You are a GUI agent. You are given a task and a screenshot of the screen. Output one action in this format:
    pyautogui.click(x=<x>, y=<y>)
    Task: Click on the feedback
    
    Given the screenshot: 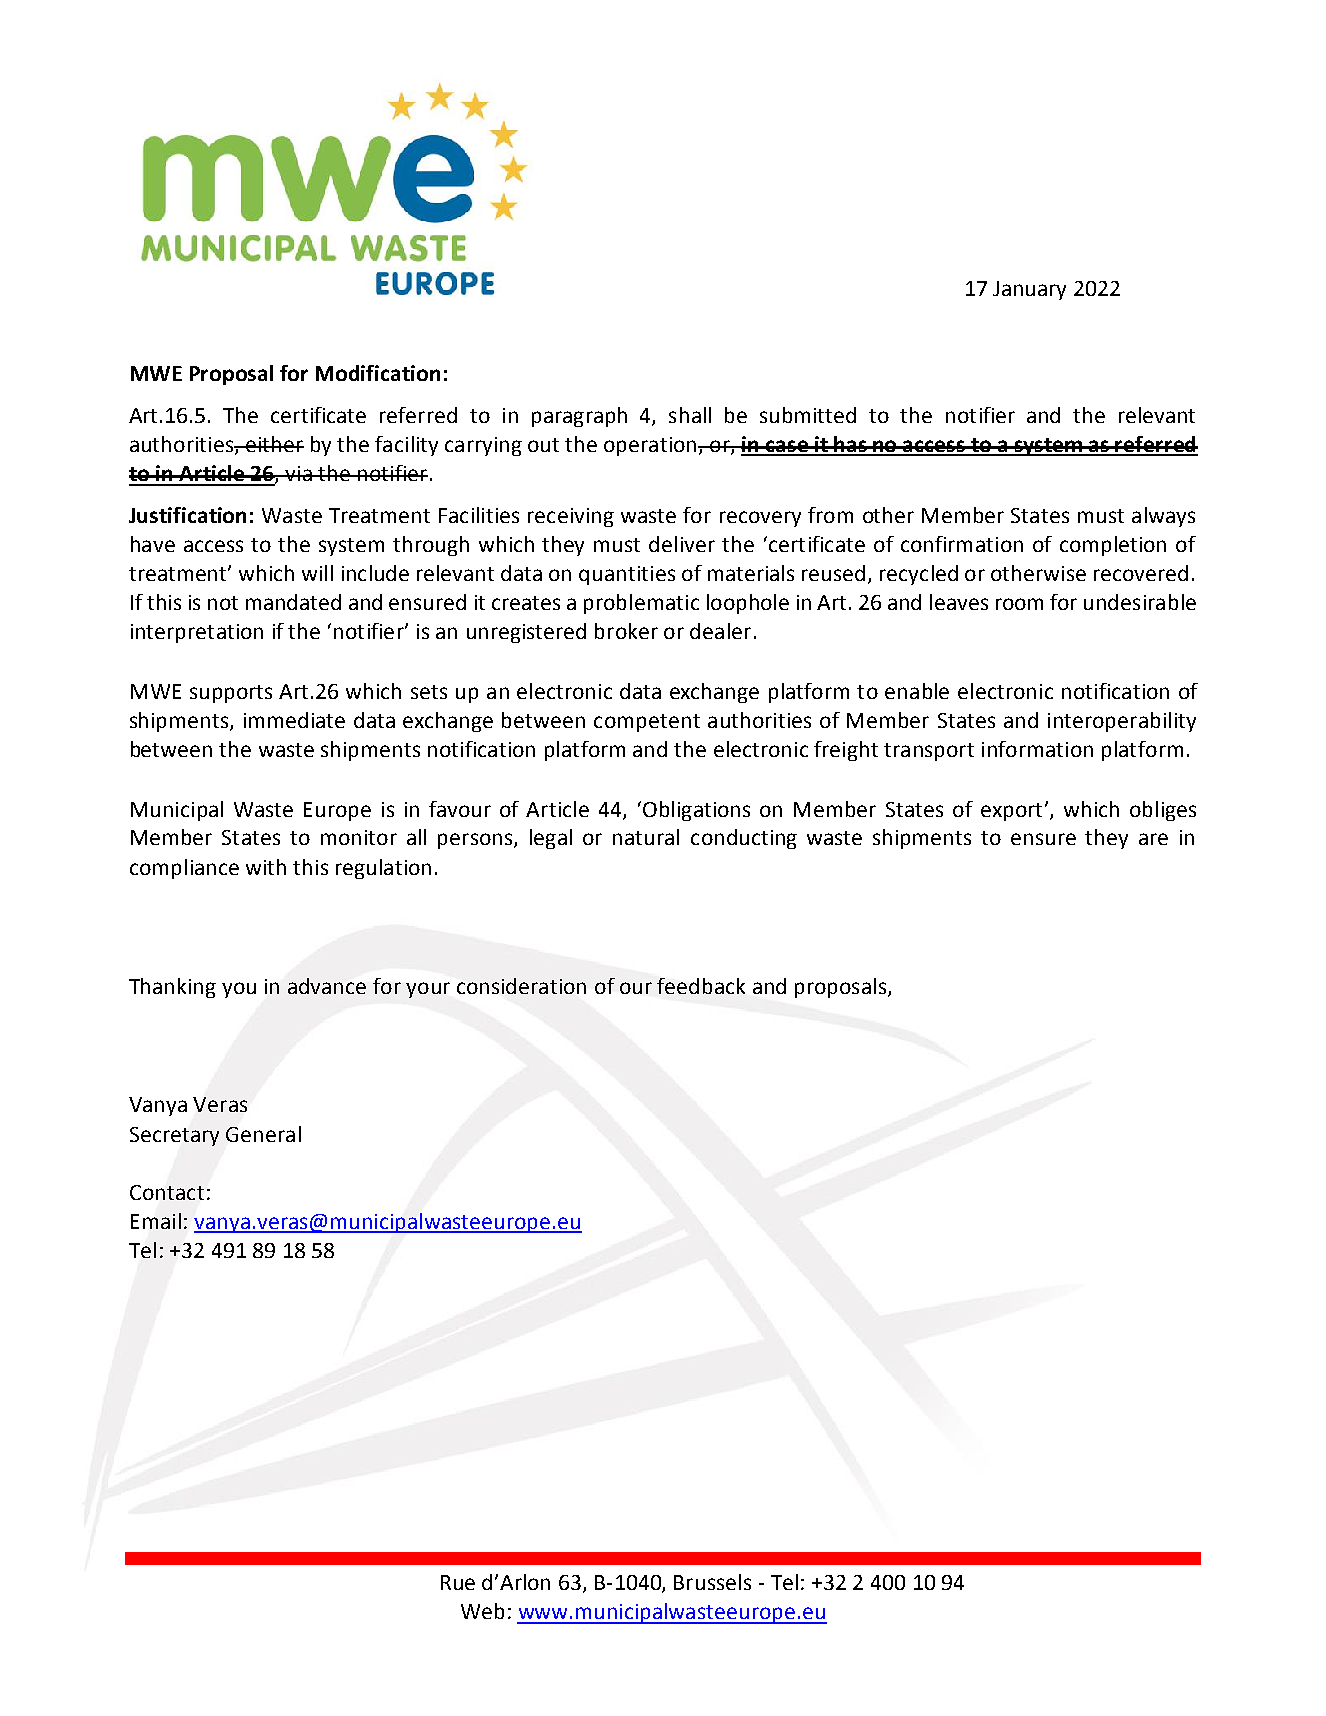 What is the action you would take?
    pyautogui.click(x=701, y=986)
